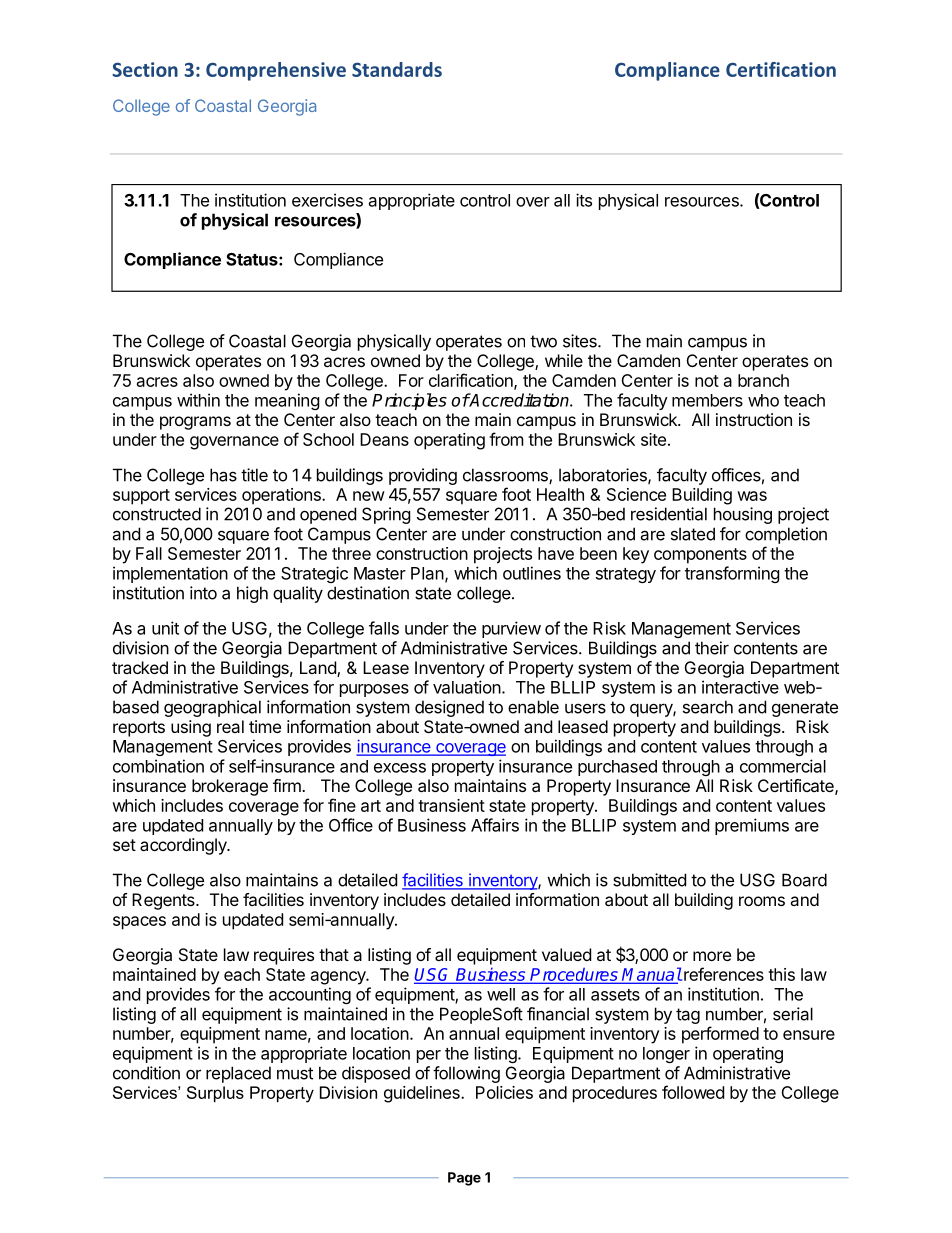  I want to click on transient, so click(451, 805).
